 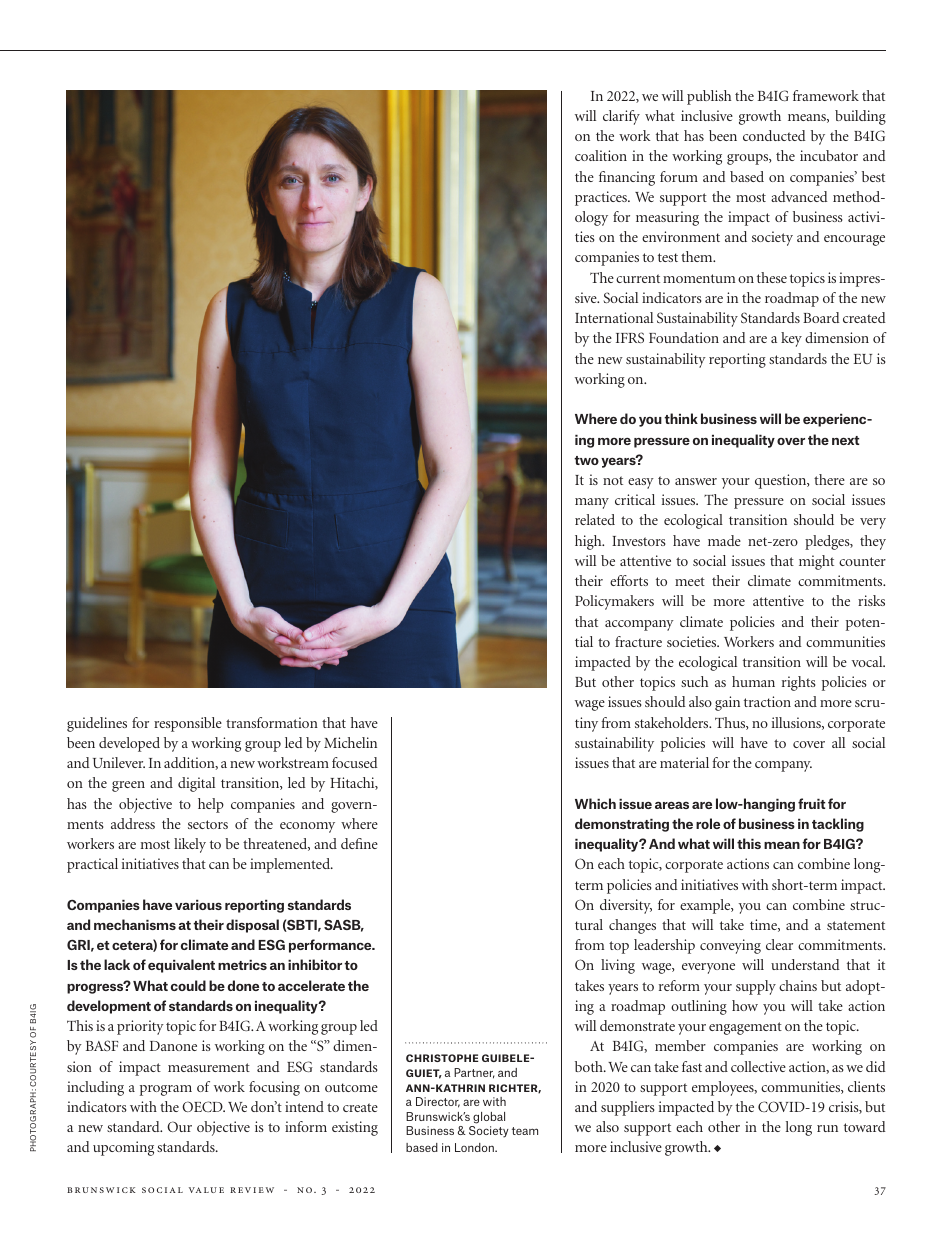 I want to click on coalition, so click(x=601, y=155).
